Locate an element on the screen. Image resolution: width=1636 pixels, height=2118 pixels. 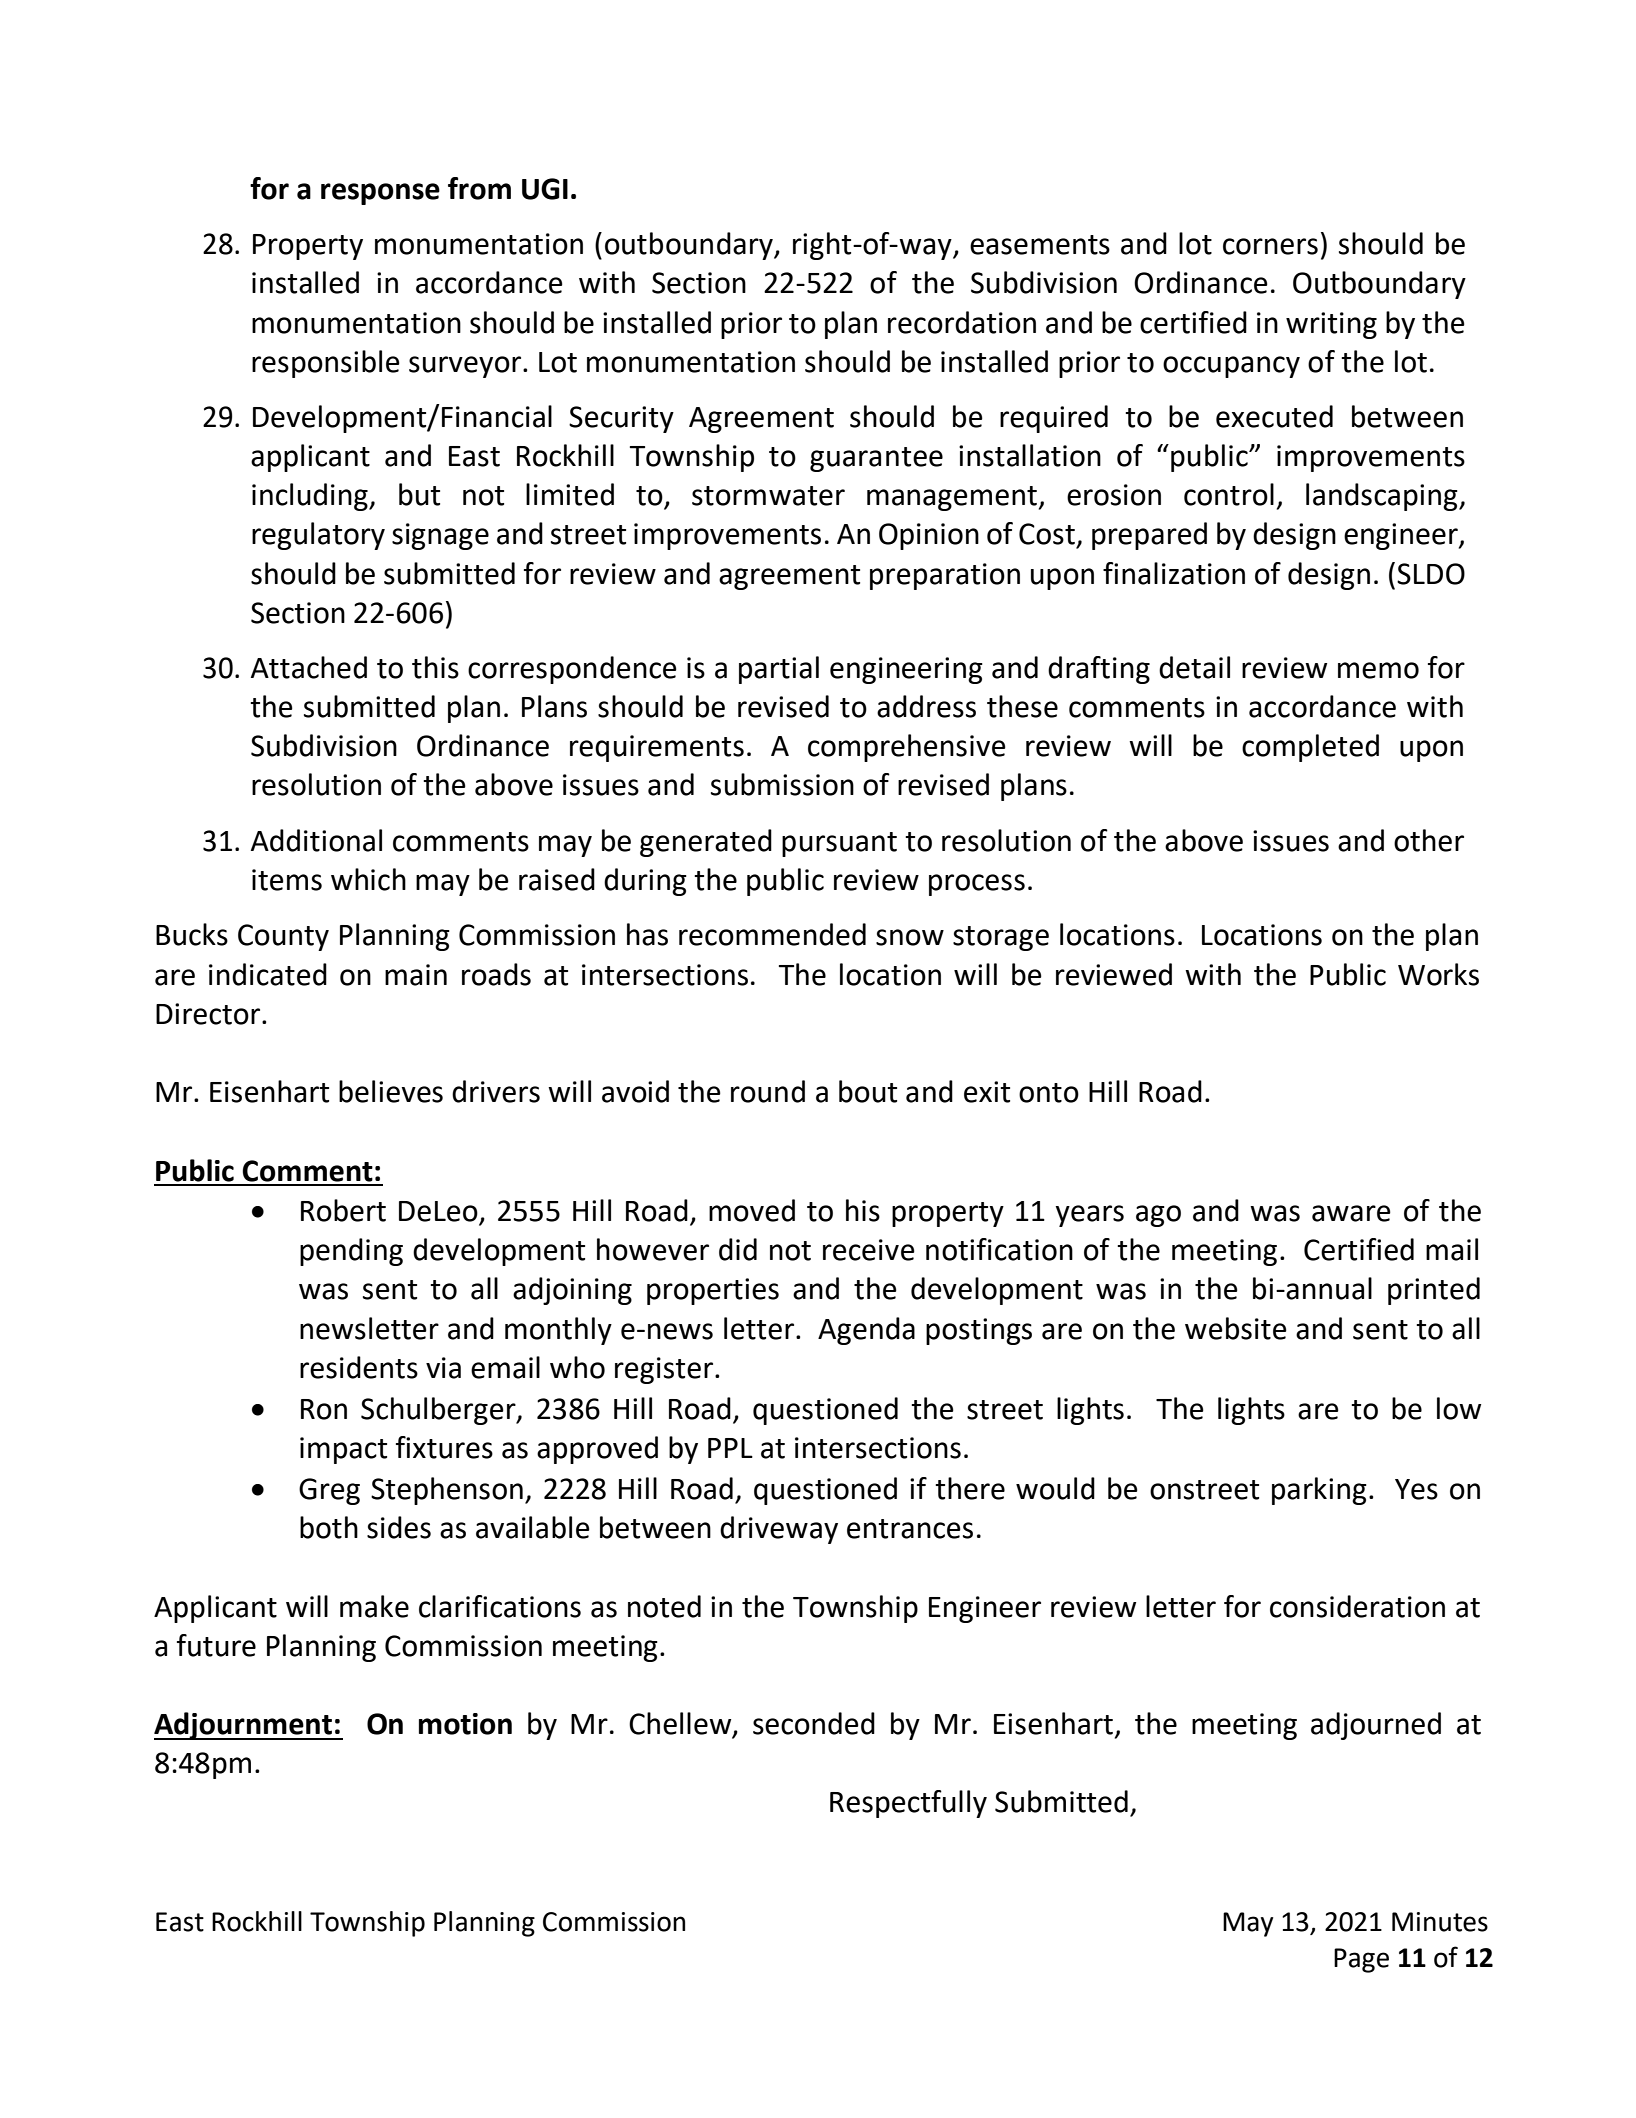
website is located at coordinates (1236, 1328).
